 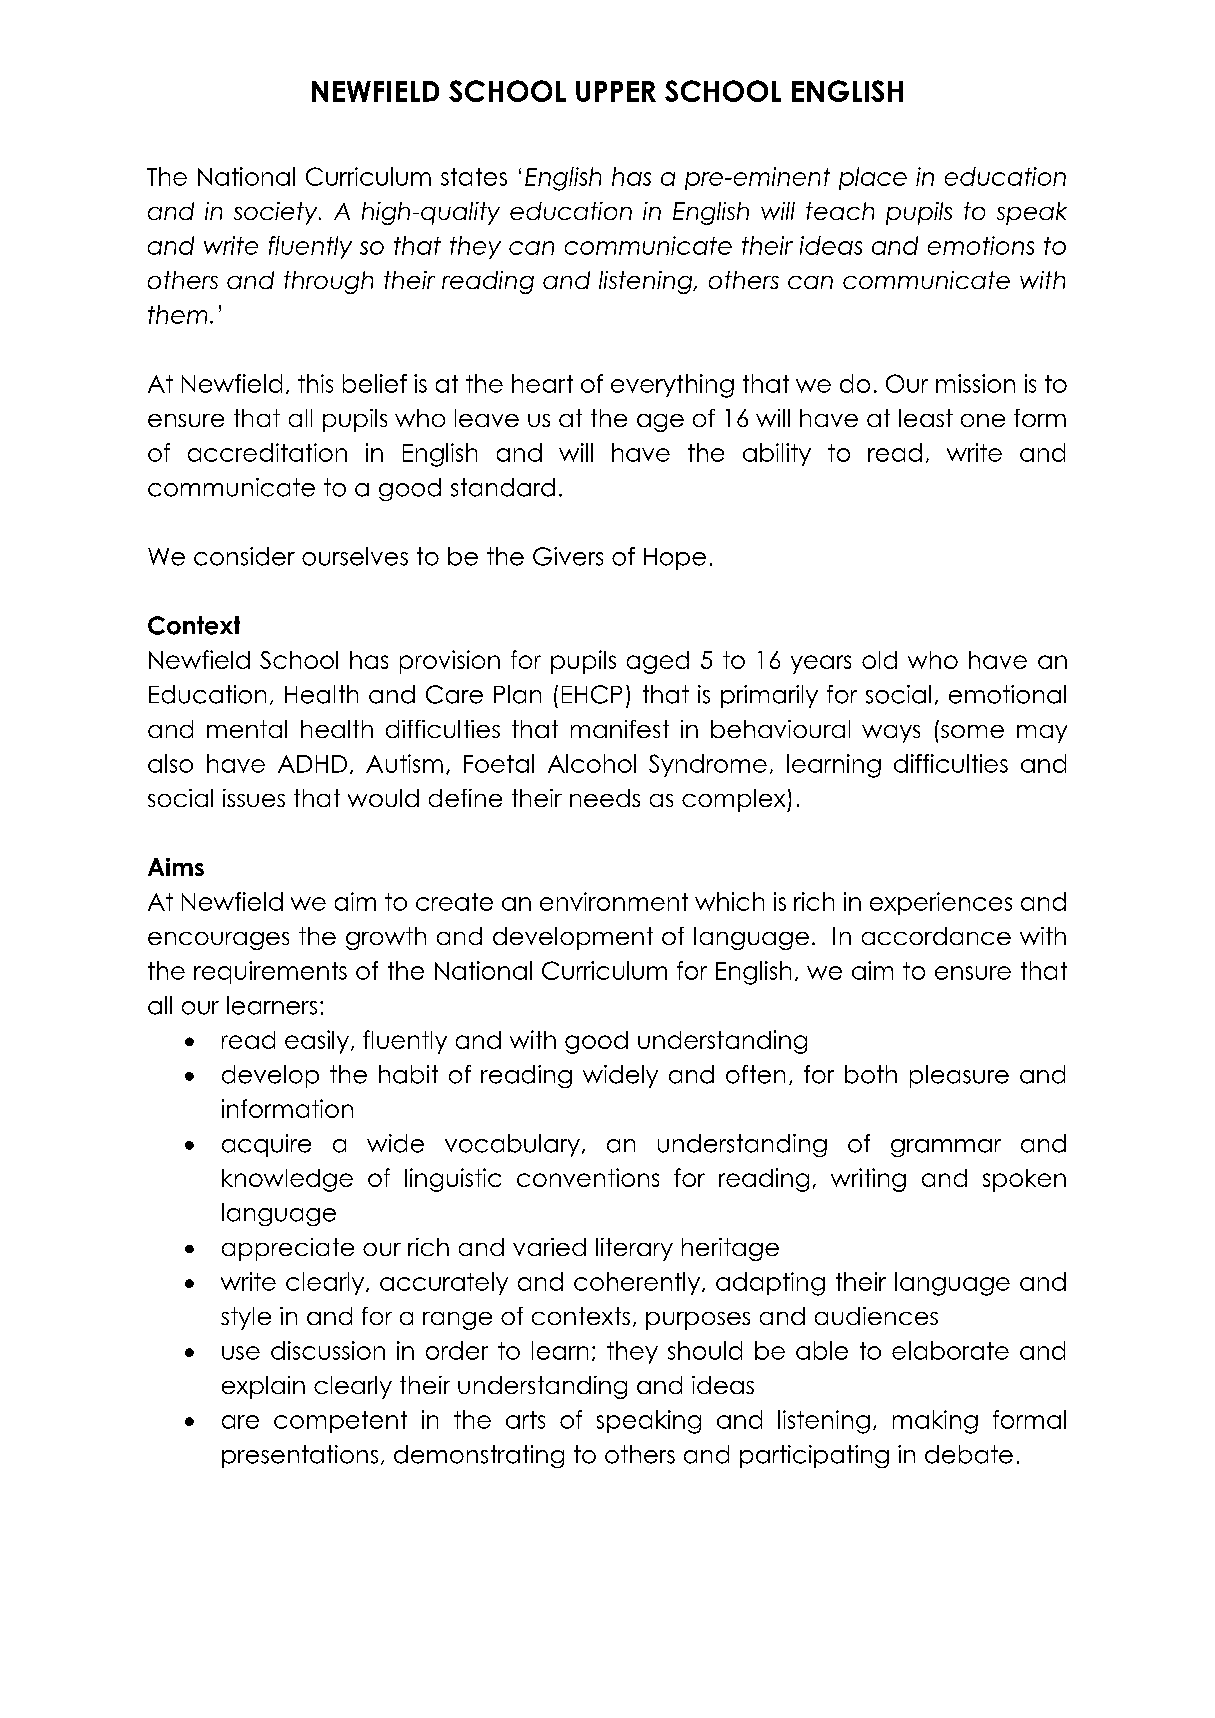 What do you see at coordinates (616, 91) in the screenshot?
I see `UPPER` at bounding box center [616, 91].
